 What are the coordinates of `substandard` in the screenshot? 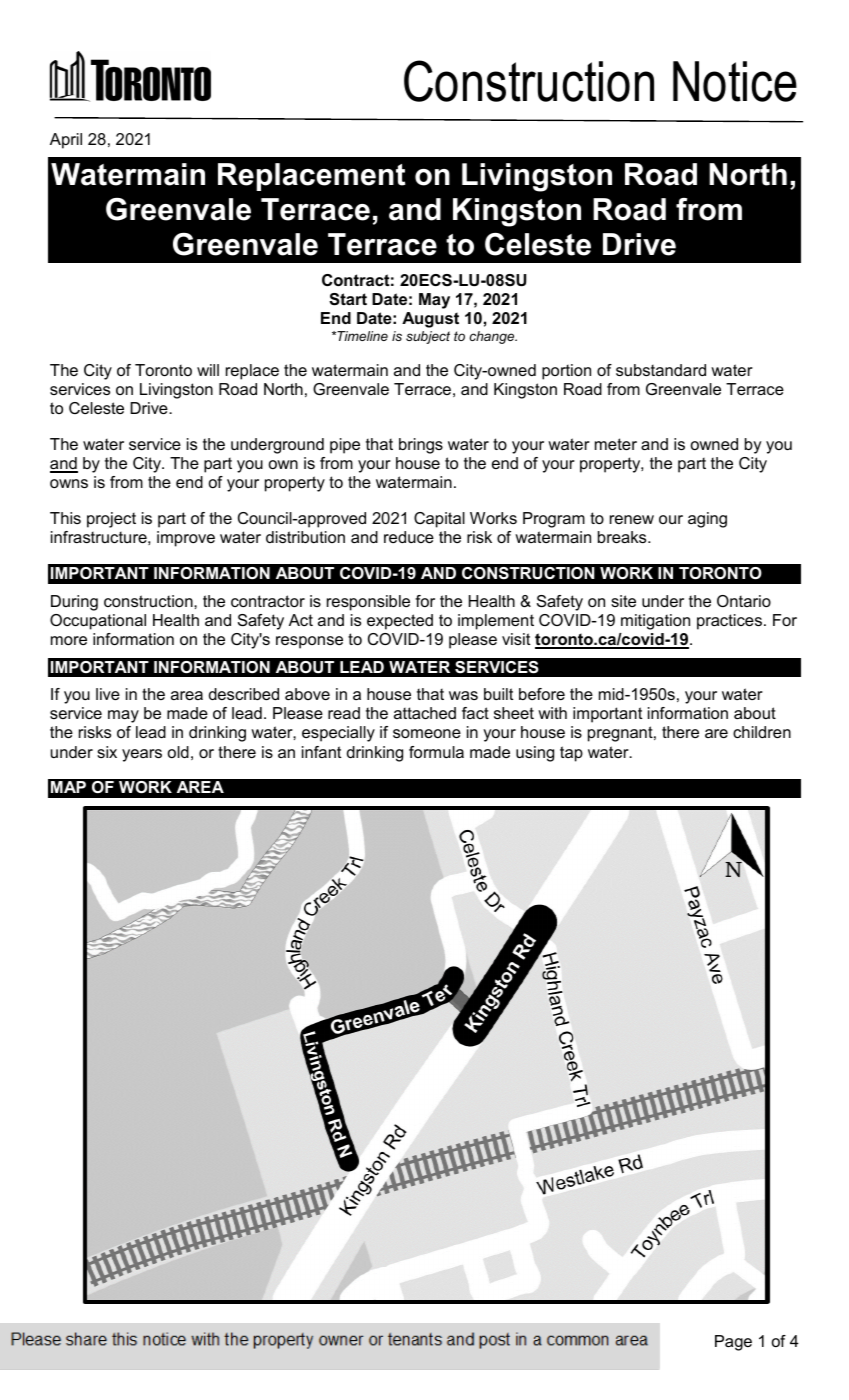 It's located at (661, 370).
